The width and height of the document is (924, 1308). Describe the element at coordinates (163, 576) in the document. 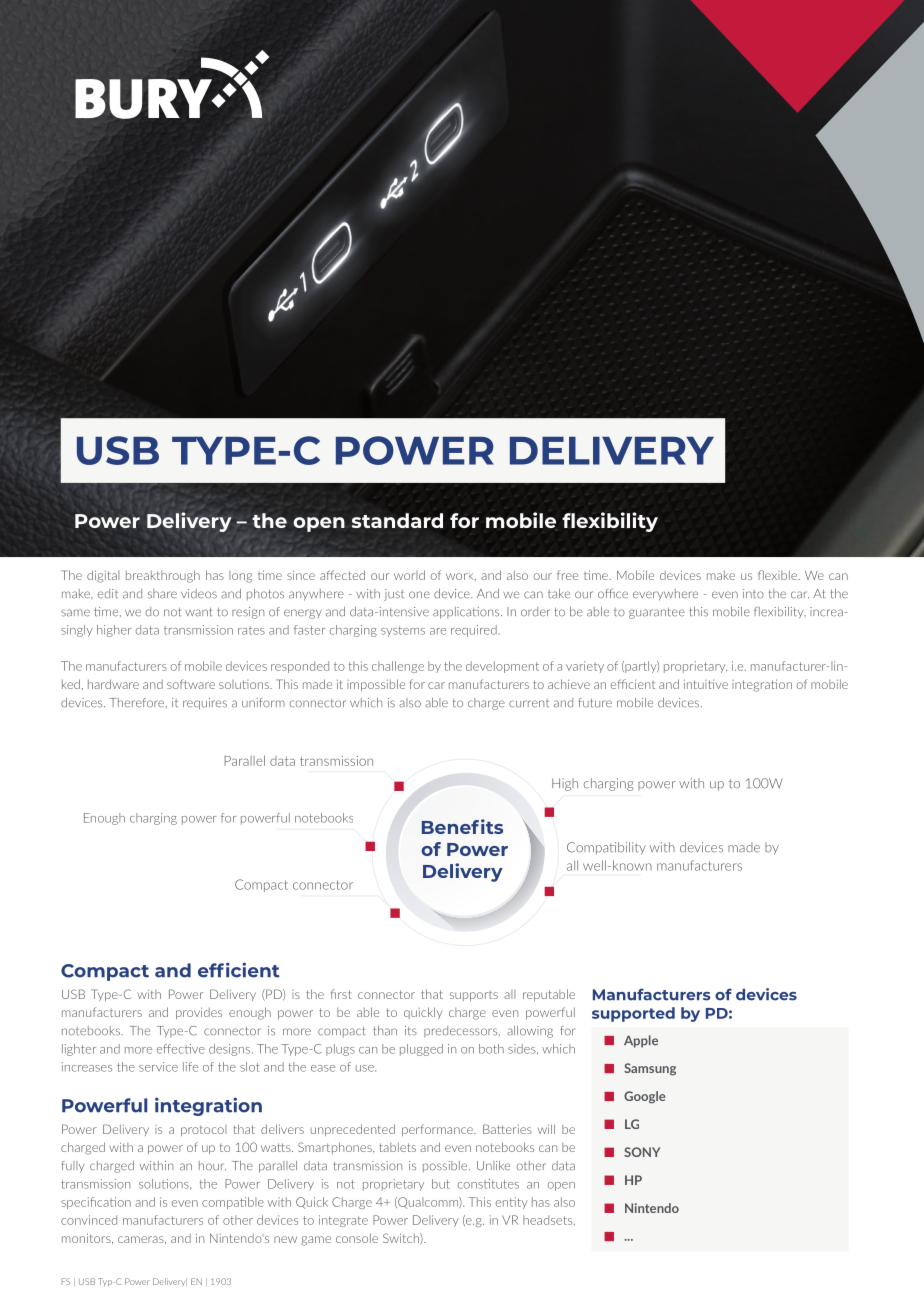

I see `breakthrough` at that location.
